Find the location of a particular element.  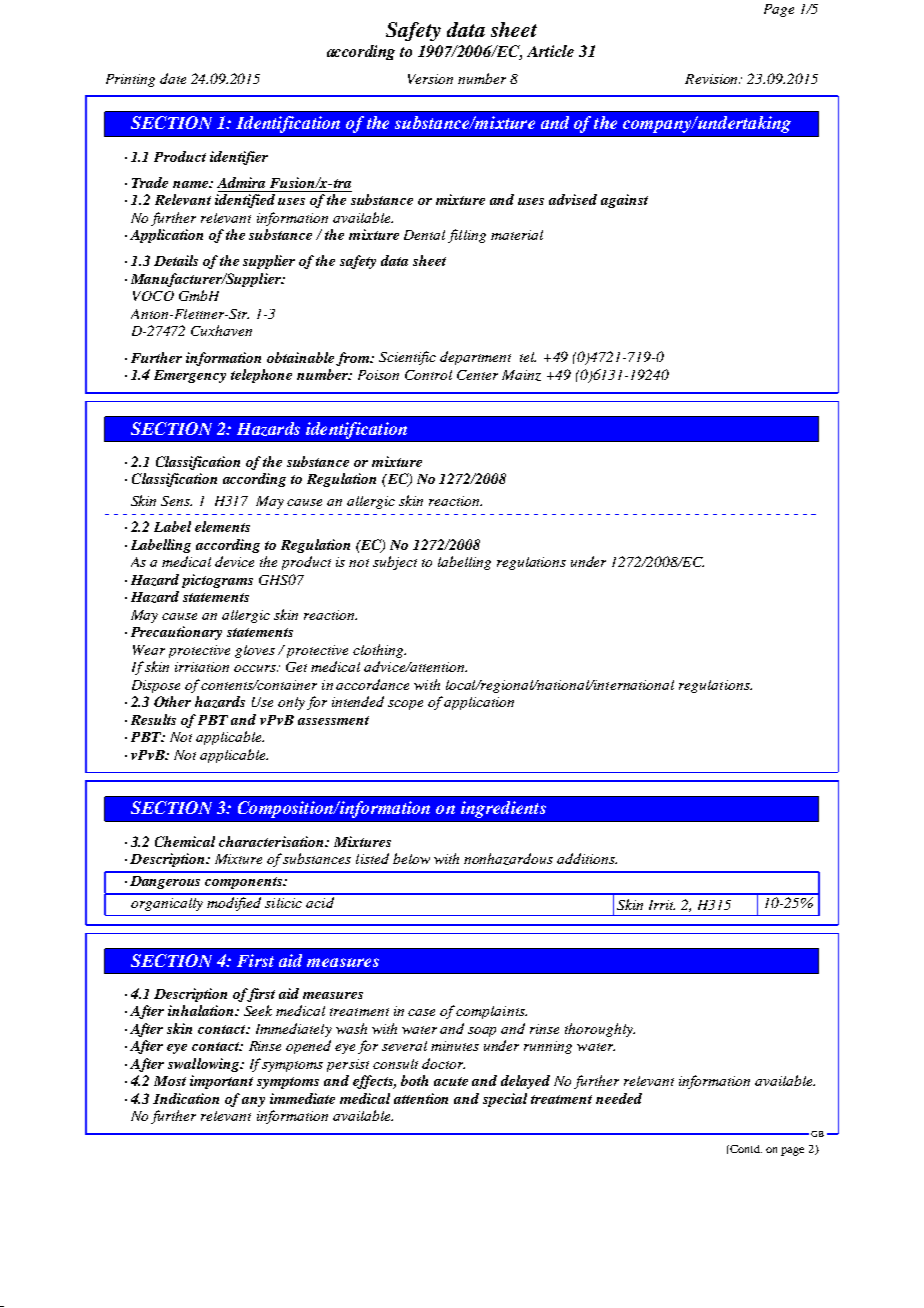

date is located at coordinates (173, 78).
